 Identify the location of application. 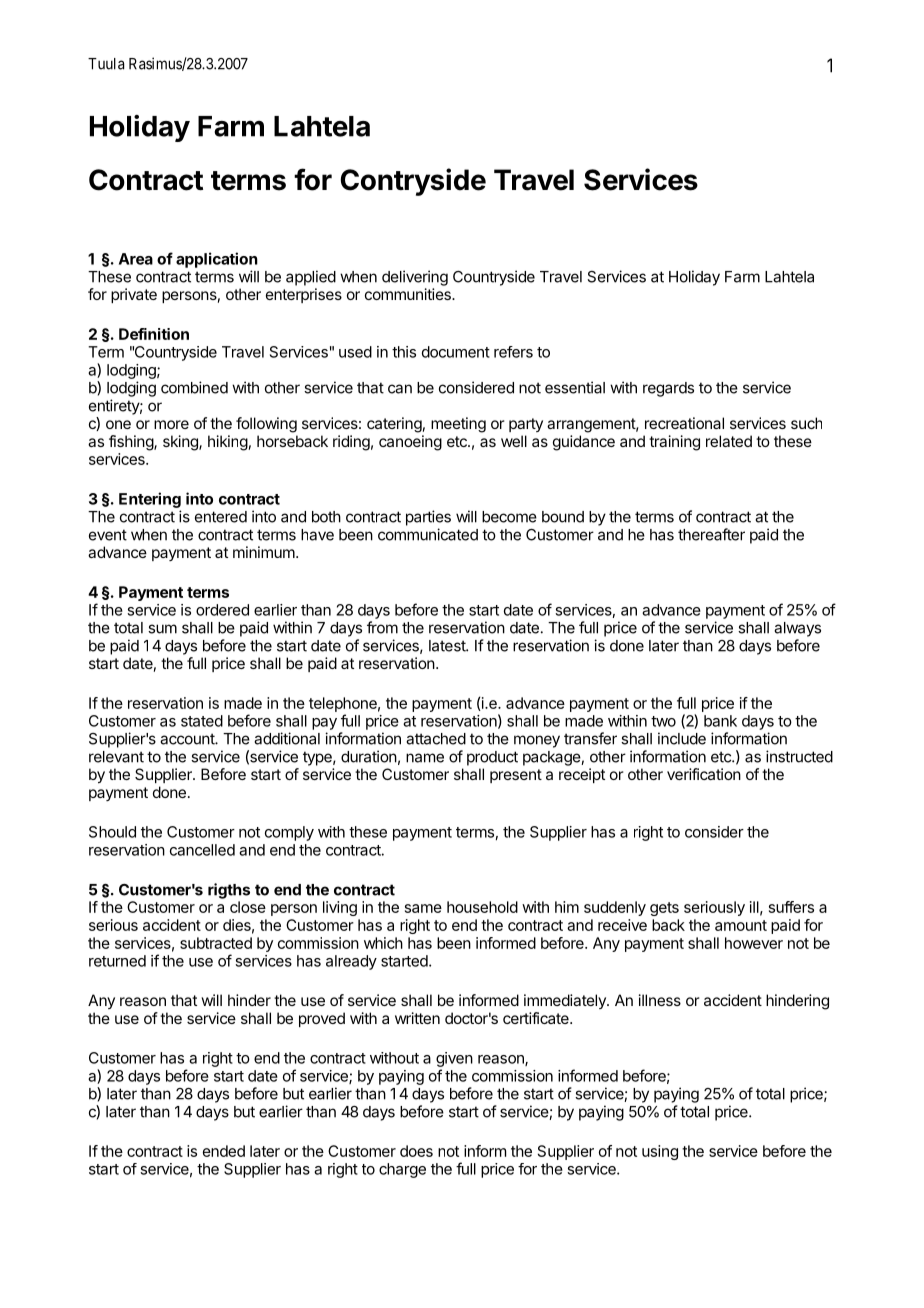
(217, 260).
